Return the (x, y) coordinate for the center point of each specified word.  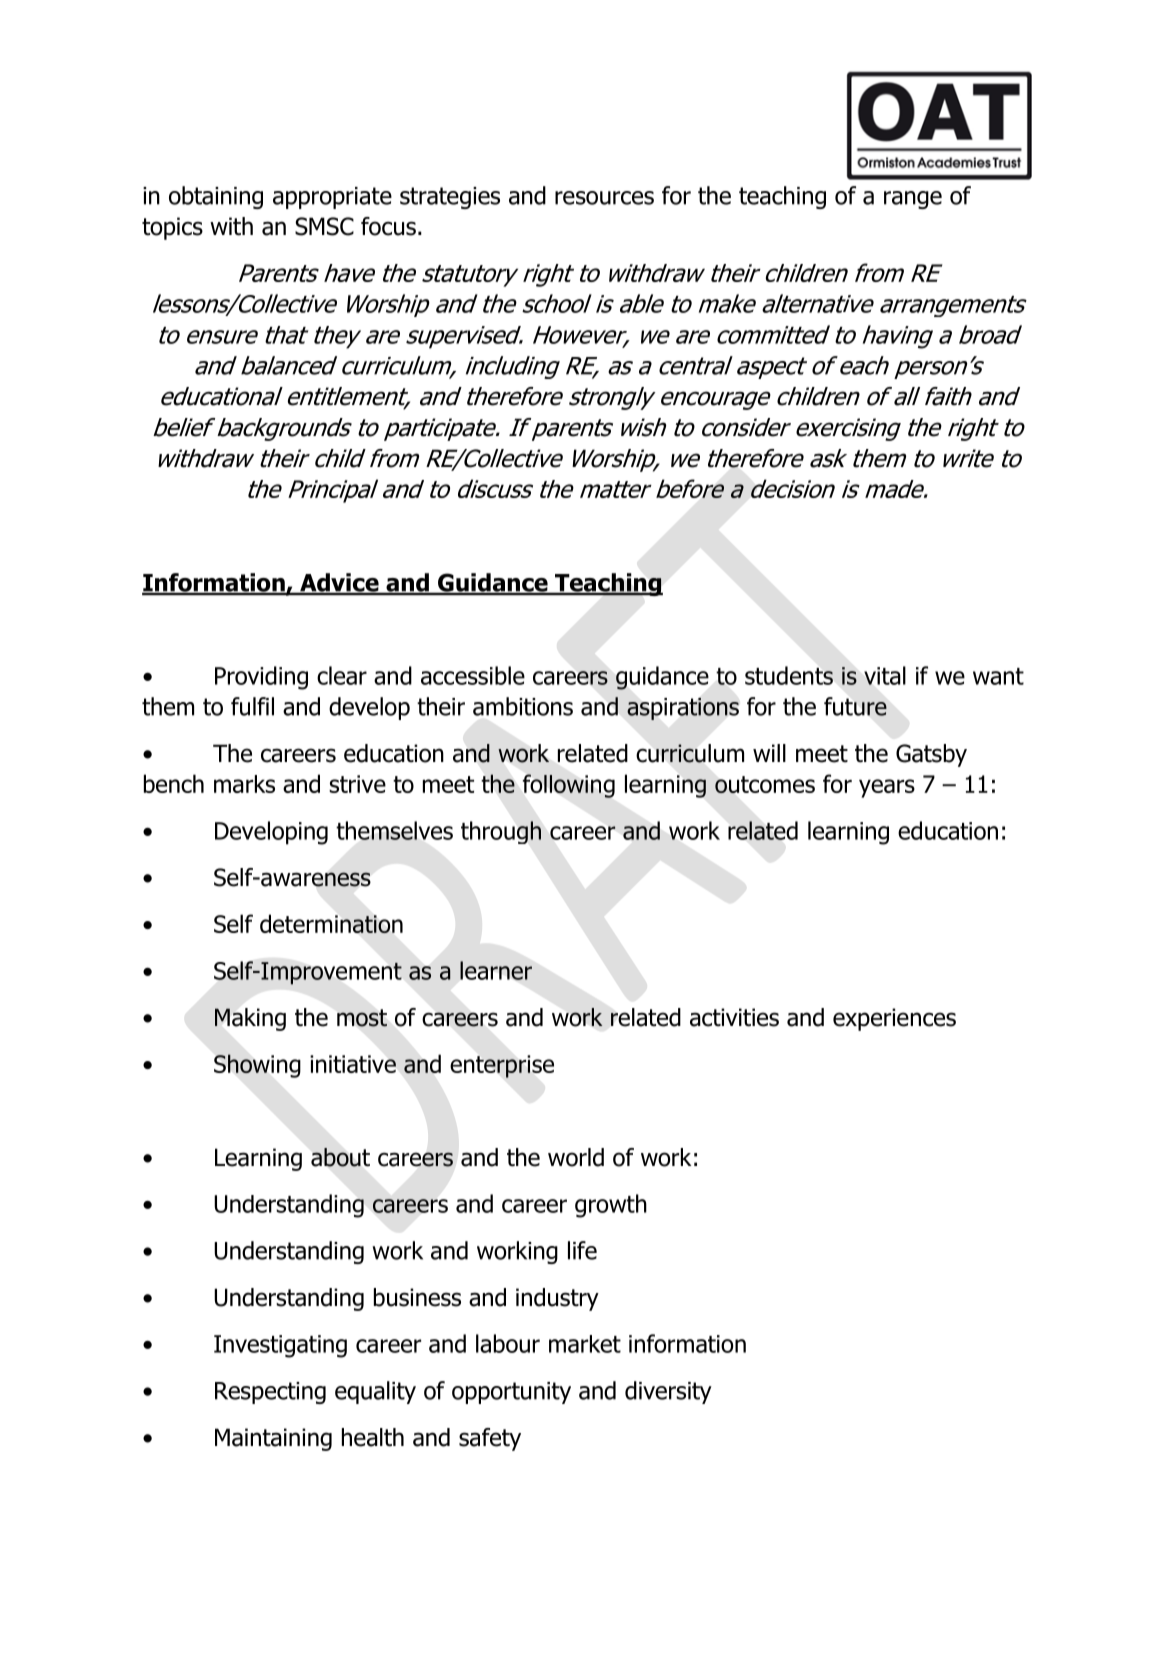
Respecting (270, 1393)
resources (604, 198)
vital (885, 675)
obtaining (216, 197)
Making (250, 1019)
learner (496, 970)
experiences (894, 1019)
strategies (450, 198)
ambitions (523, 706)
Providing (261, 678)
